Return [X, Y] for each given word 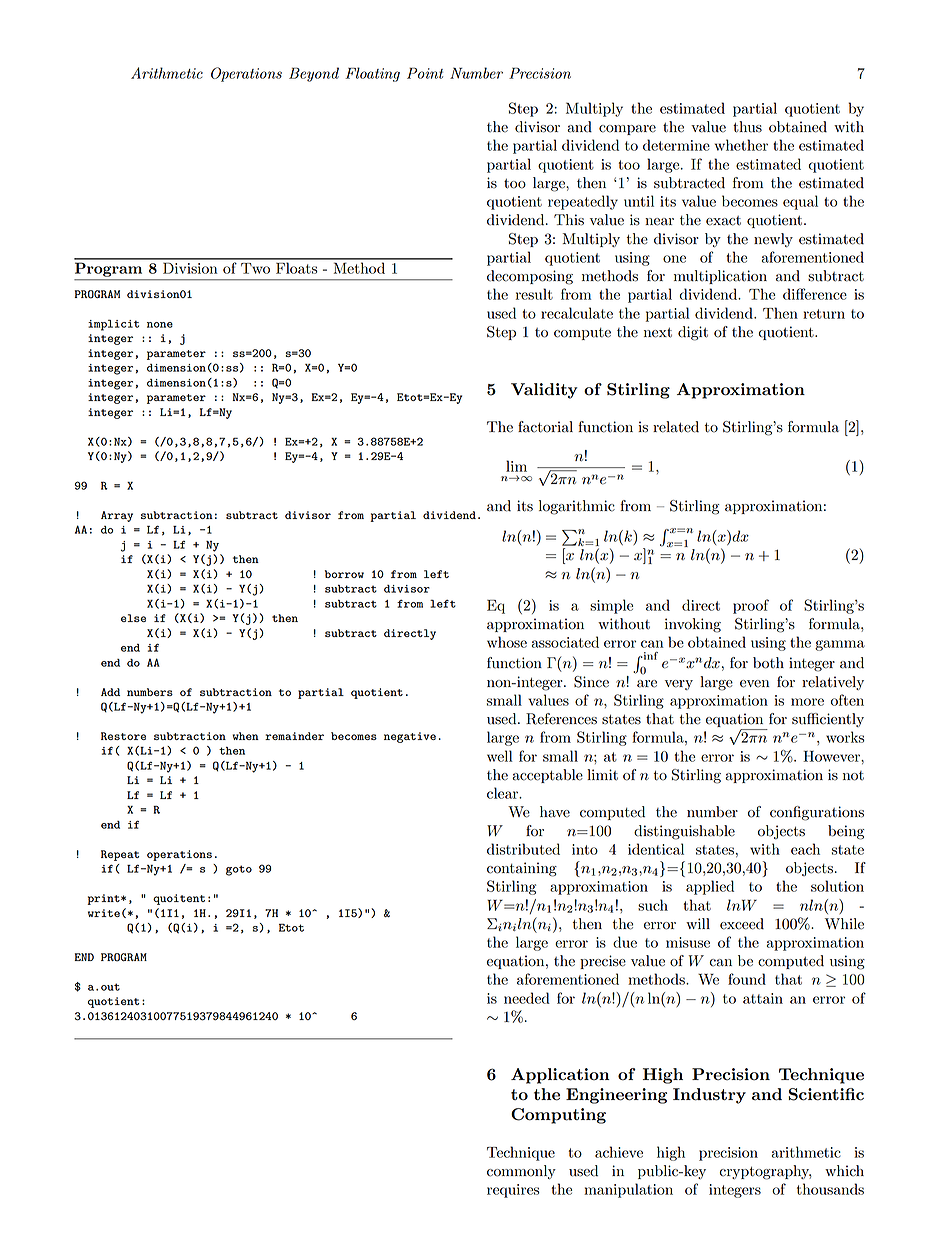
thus [747, 127]
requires [513, 1191]
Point [425, 73]
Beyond [314, 74]
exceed [742, 924]
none [160, 325]
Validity [544, 391]
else [133, 618]
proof [751, 606]
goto [239, 870]
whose [507, 642]
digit [693, 333]
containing [522, 869]
